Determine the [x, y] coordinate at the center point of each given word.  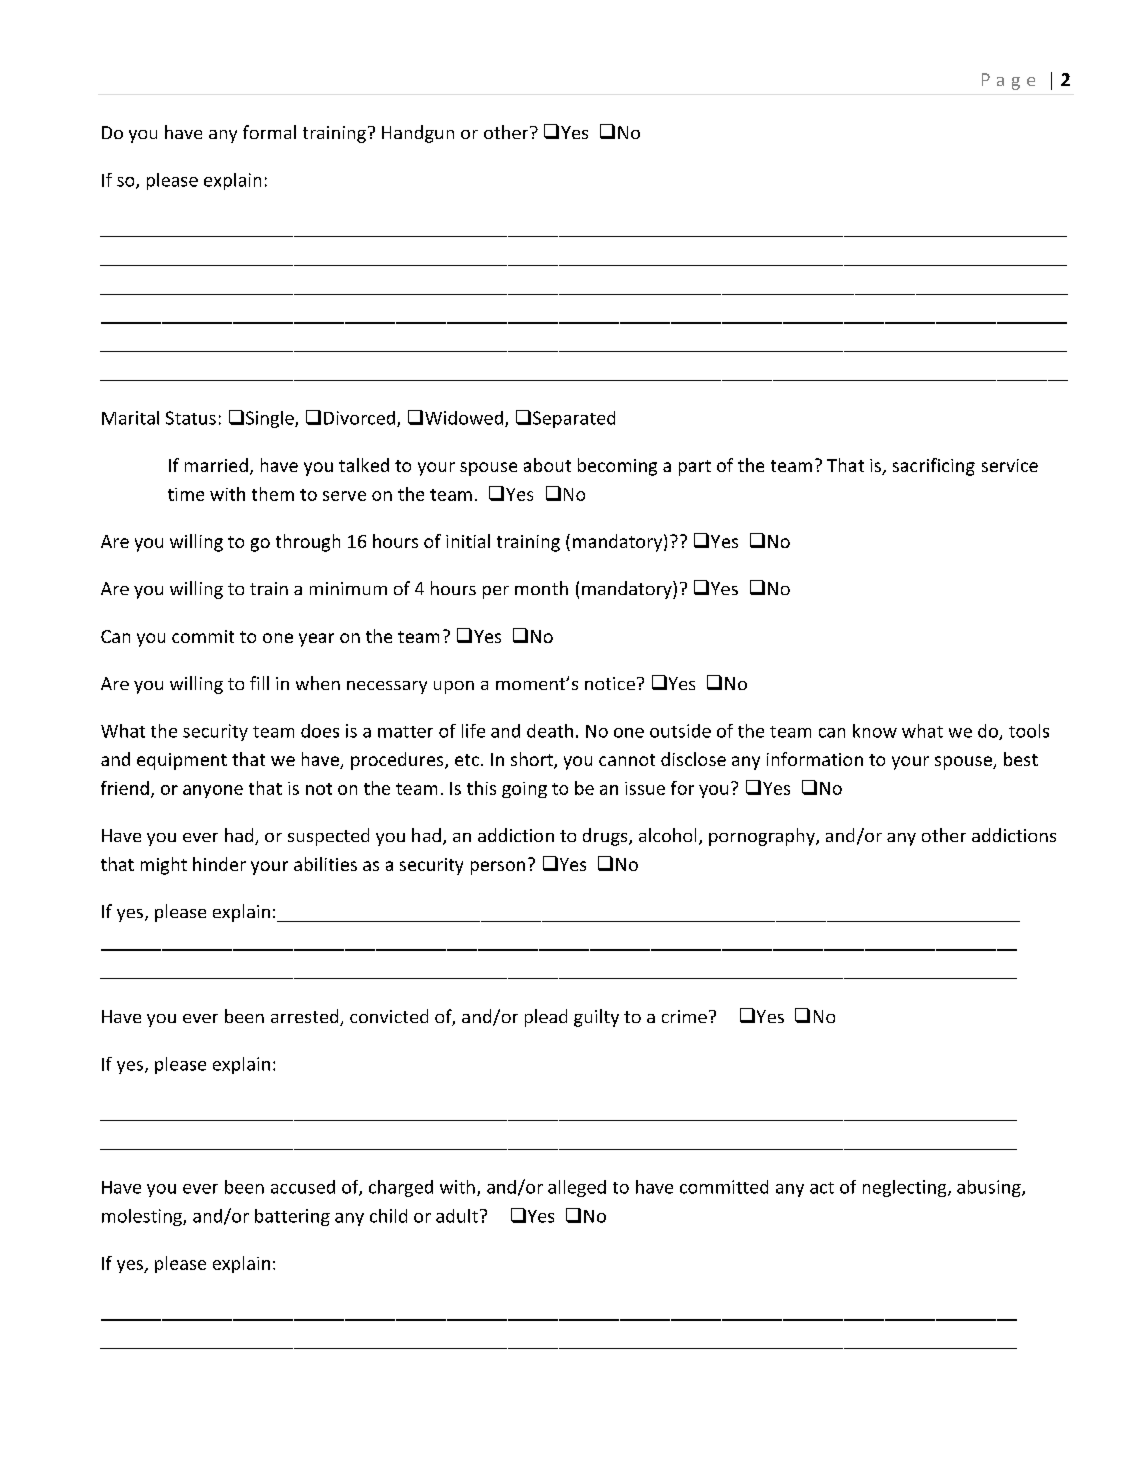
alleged [577, 1188]
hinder [219, 864]
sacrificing [934, 467]
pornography [763, 837]
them [273, 494]
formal [269, 132]
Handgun [418, 134]
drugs [606, 837]
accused [303, 1187]
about [547, 465]
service [1010, 465]
